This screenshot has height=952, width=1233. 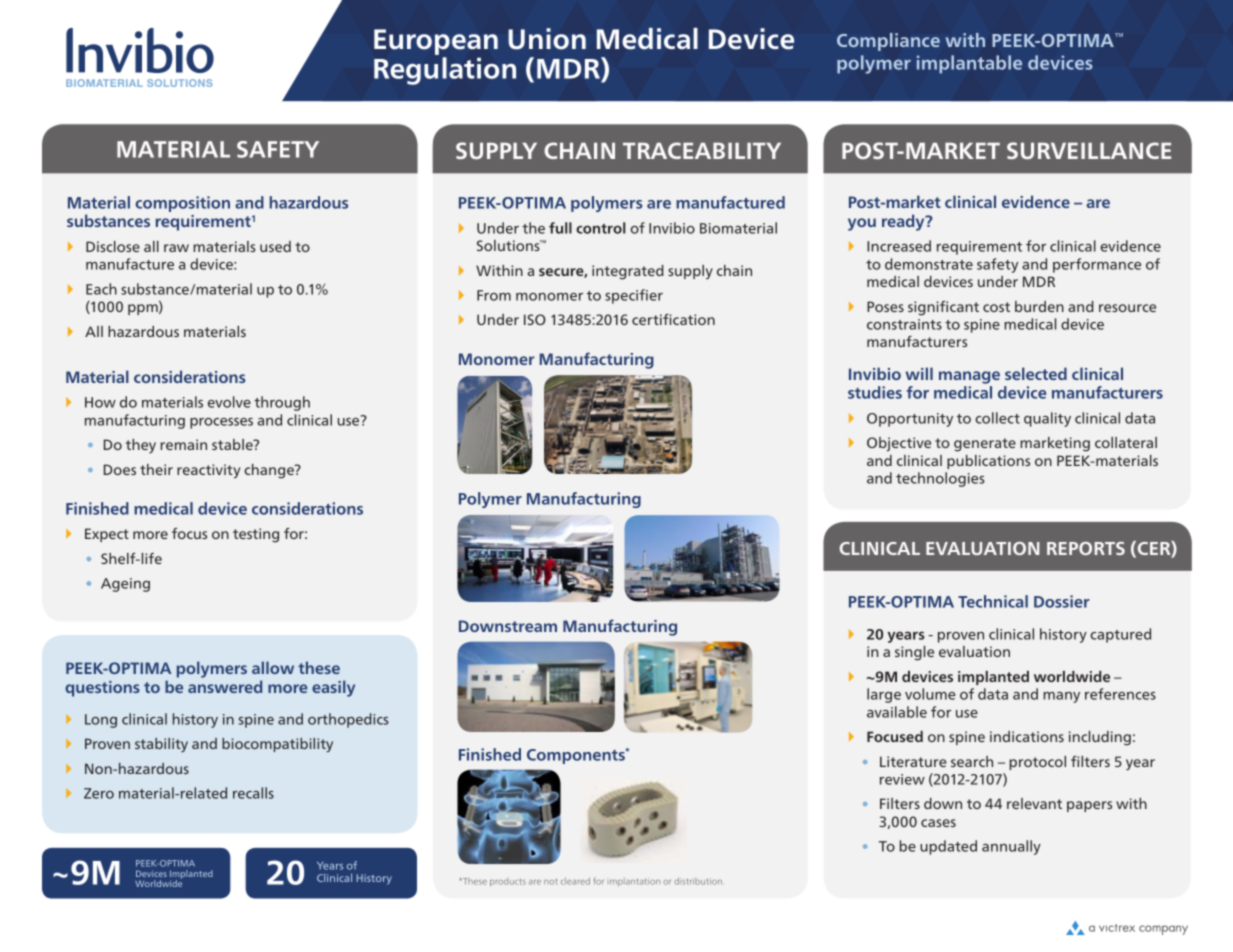 What do you see at coordinates (988, 462) in the screenshot?
I see `publications` at bounding box center [988, 462].
